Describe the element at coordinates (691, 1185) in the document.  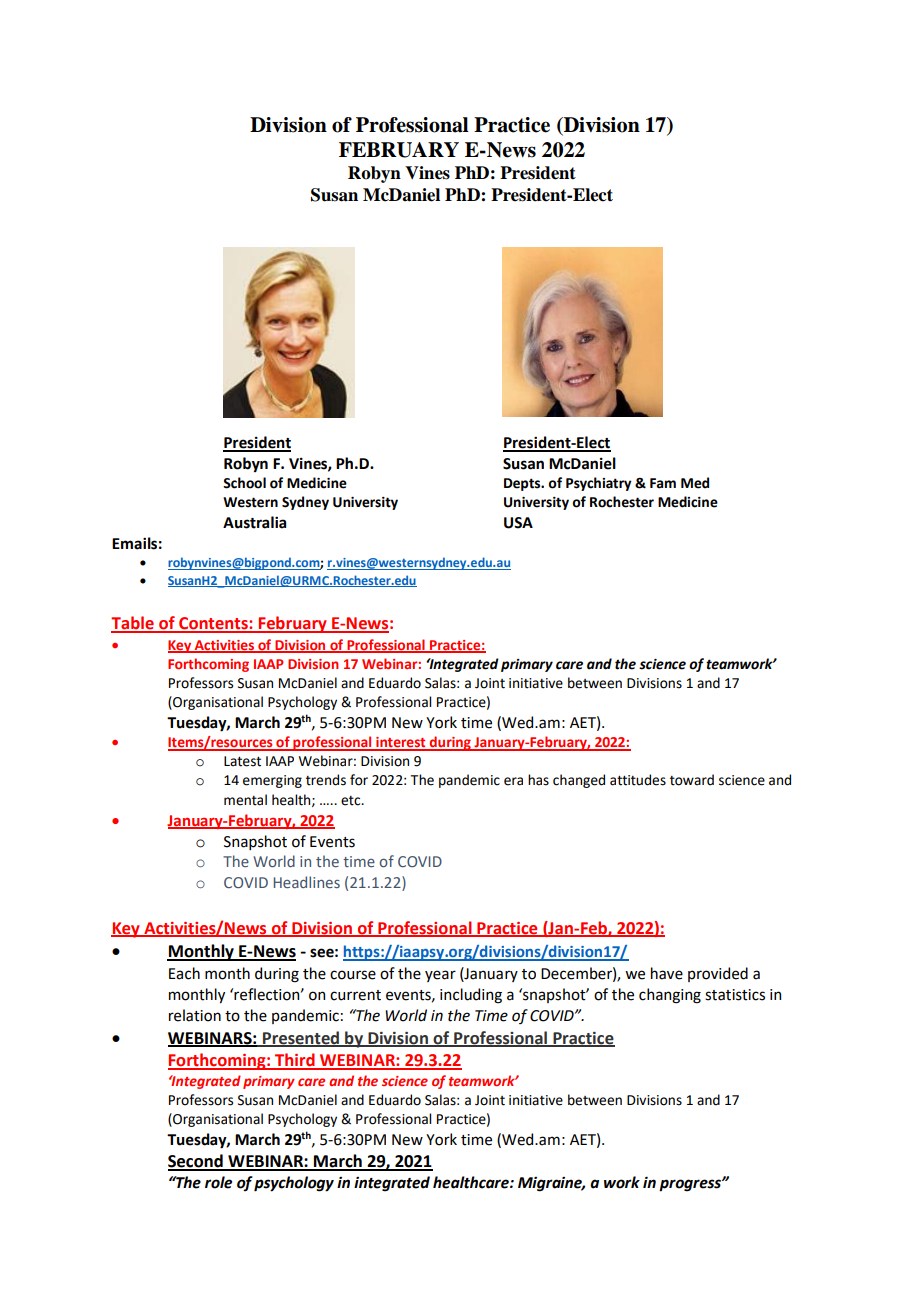
I see `progress` at that location.
